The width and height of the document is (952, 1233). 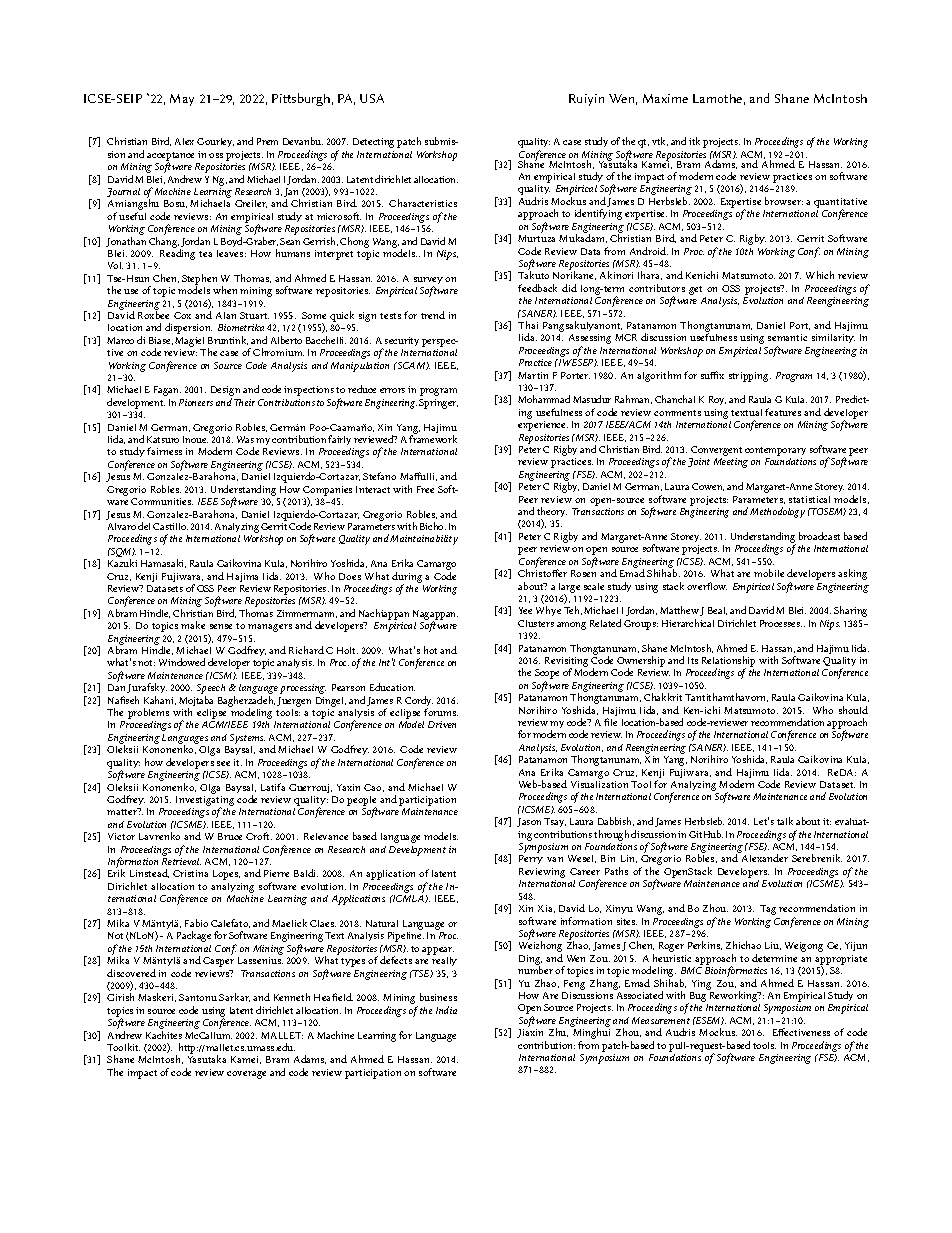 I want to click on Gourley, so click(x=215, y=142).
